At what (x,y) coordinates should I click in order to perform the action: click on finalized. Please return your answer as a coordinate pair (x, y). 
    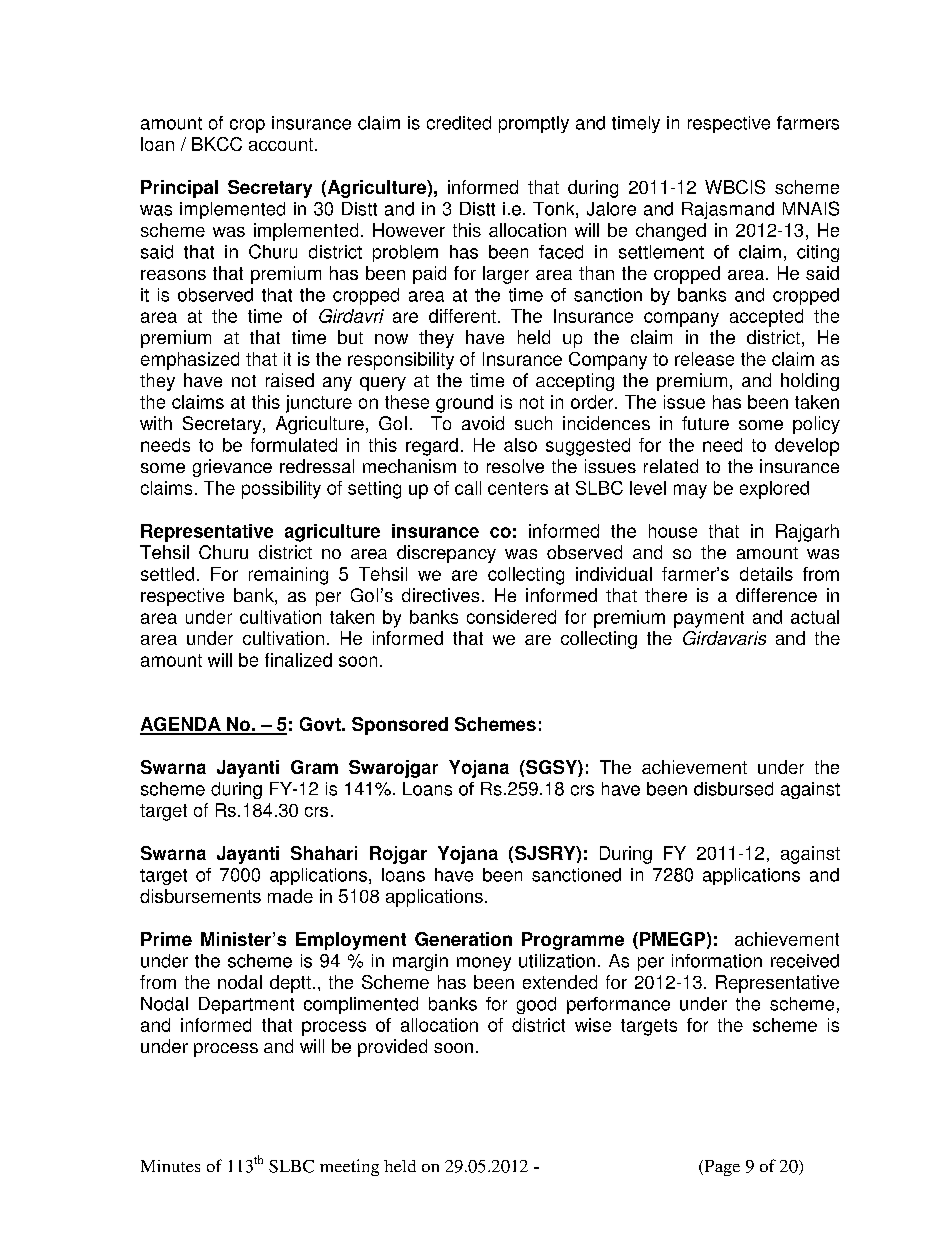
    Looking at the image, I should click on (298, 660).
